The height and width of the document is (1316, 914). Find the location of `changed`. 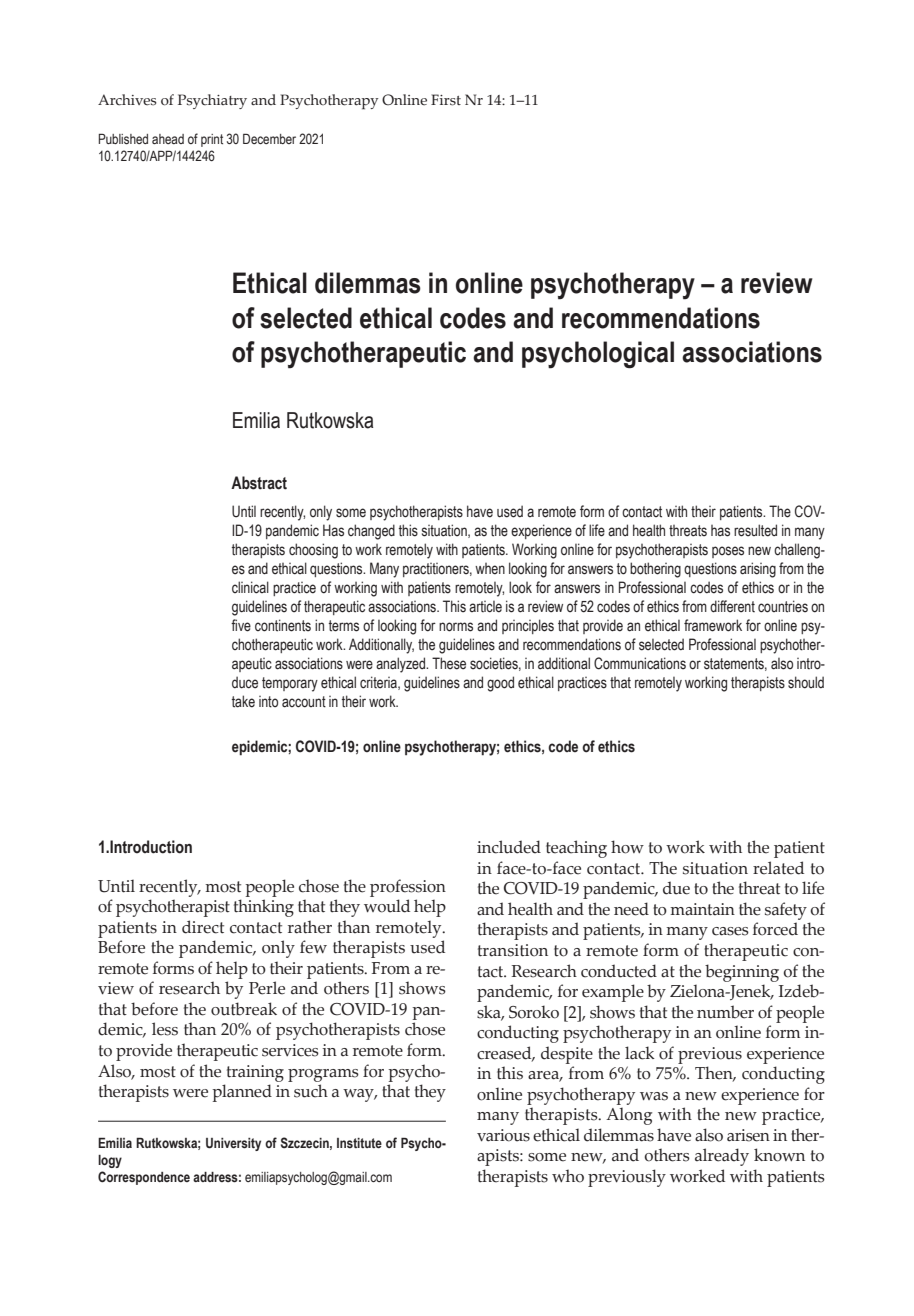

changed is located at coordinates (371, 532).
